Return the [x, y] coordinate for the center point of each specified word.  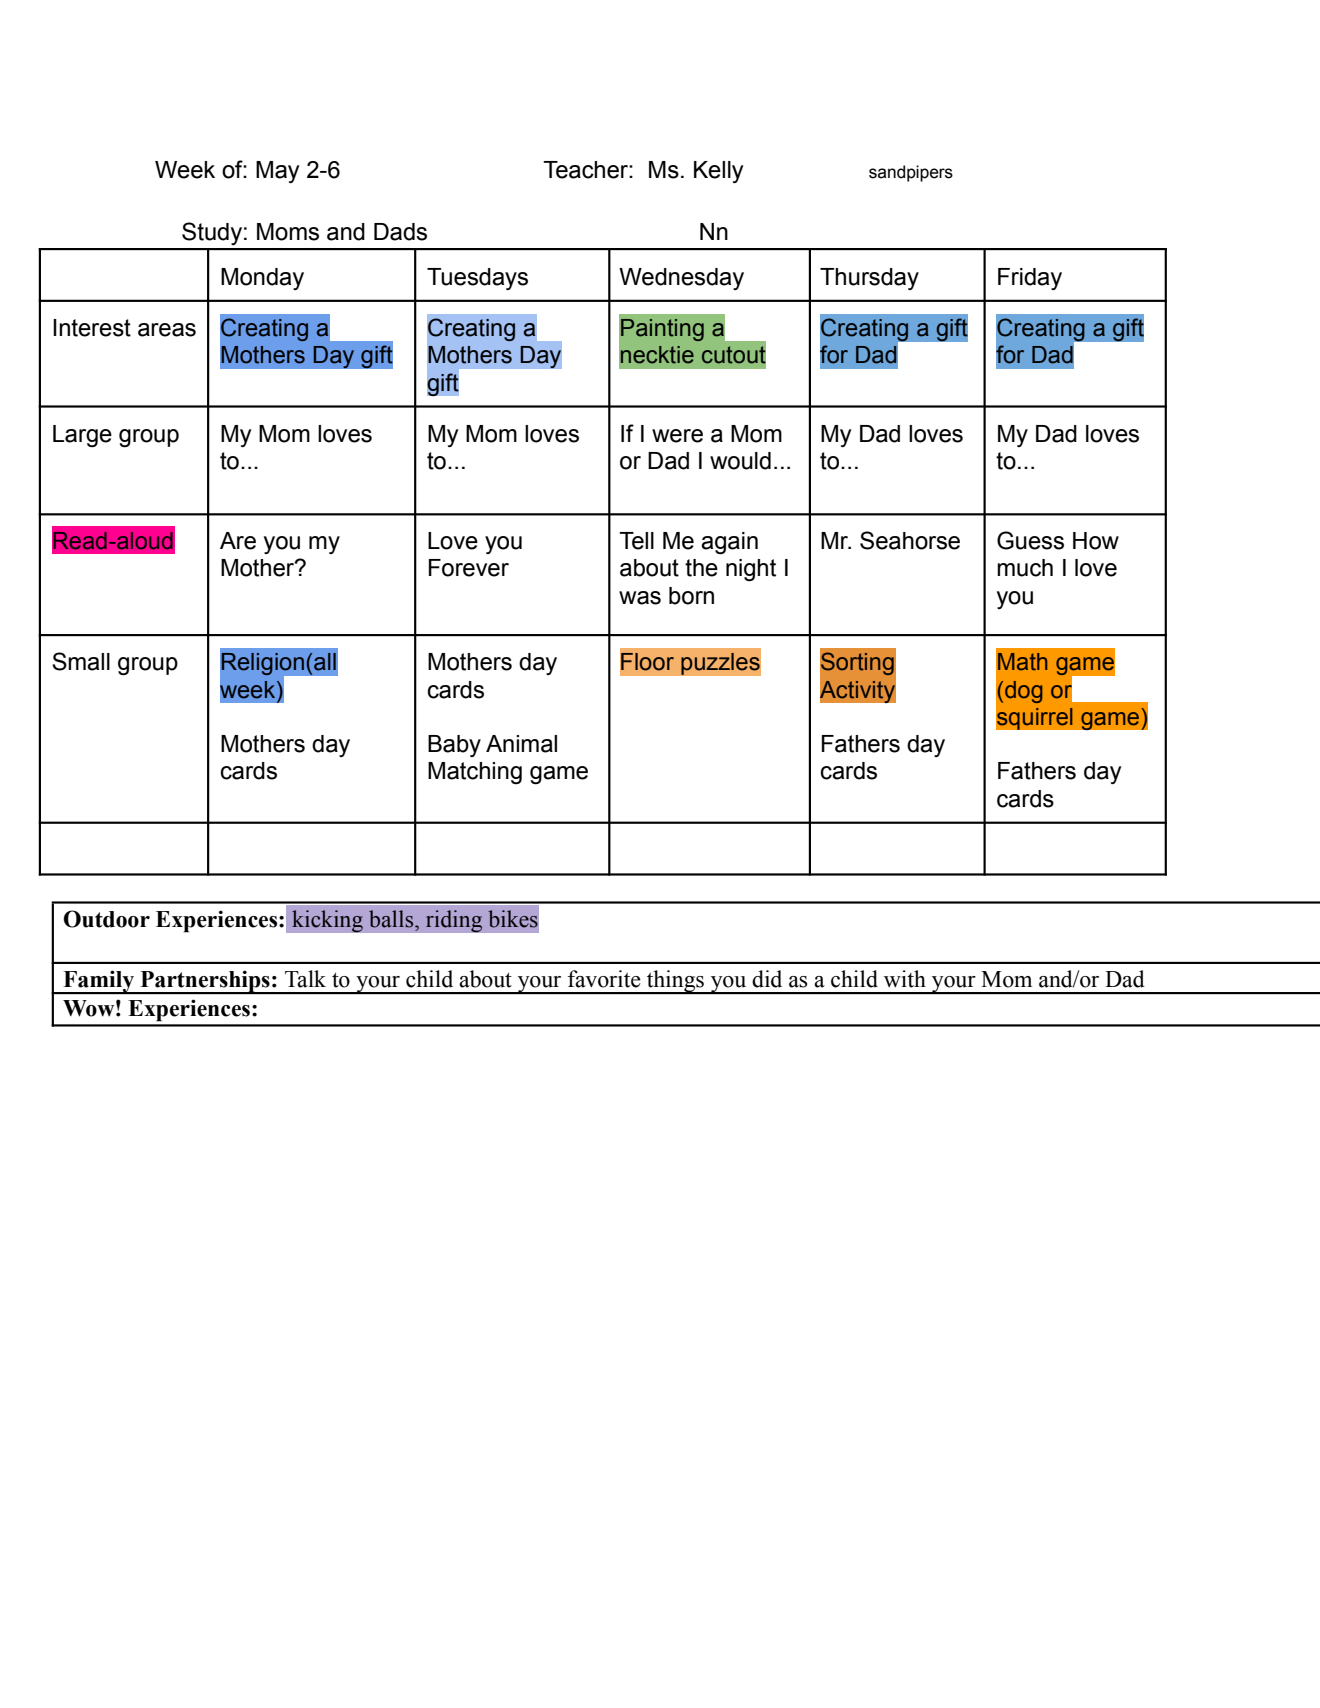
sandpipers [911, 173]
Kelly [718, 172]
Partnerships [205, 982]
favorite [604, 979]
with [905, 979]
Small [81, 661]
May [277, 172]
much [1025, 568]
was [640, 598]
